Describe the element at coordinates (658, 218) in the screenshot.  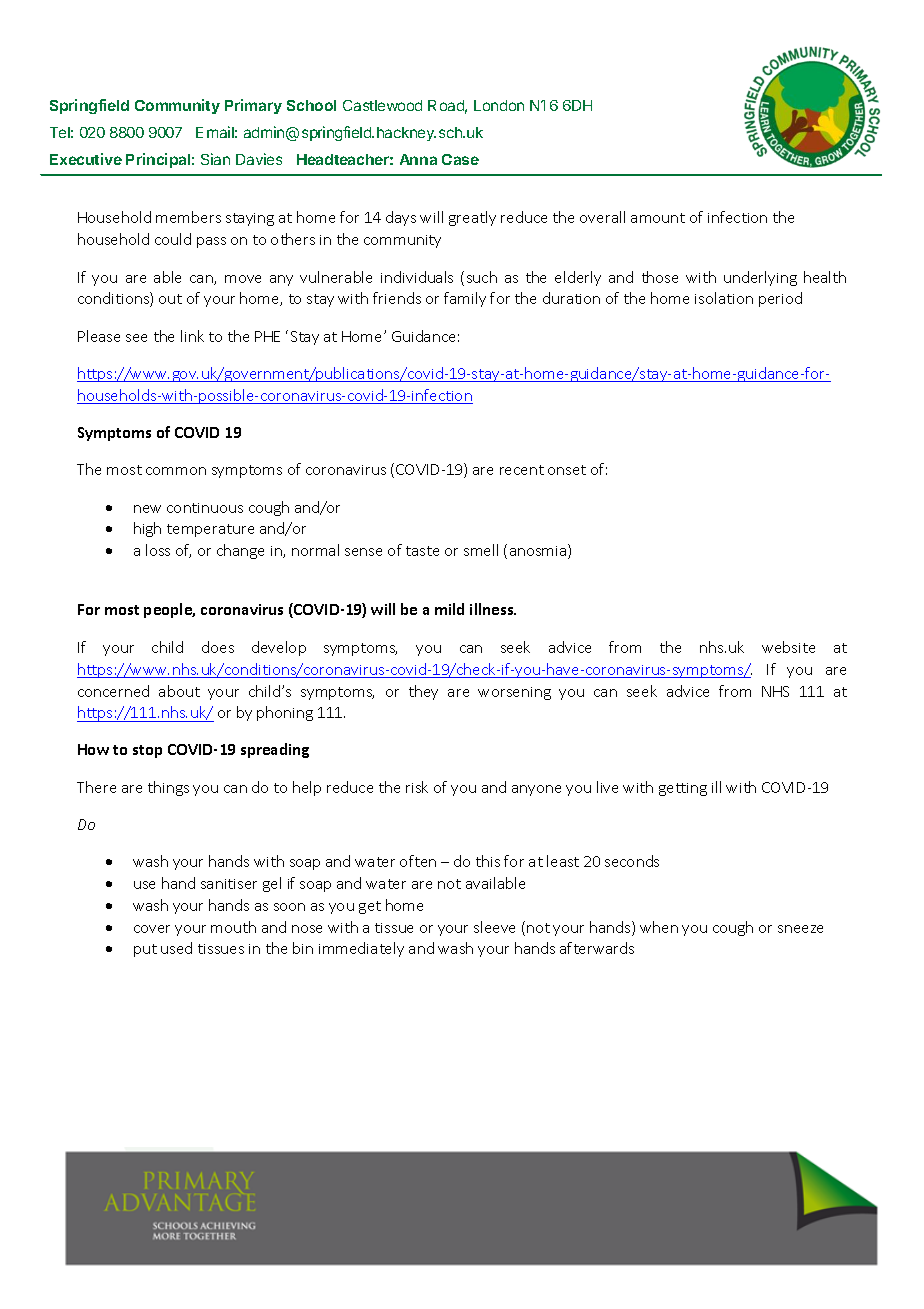
I see `amount` at that location.
